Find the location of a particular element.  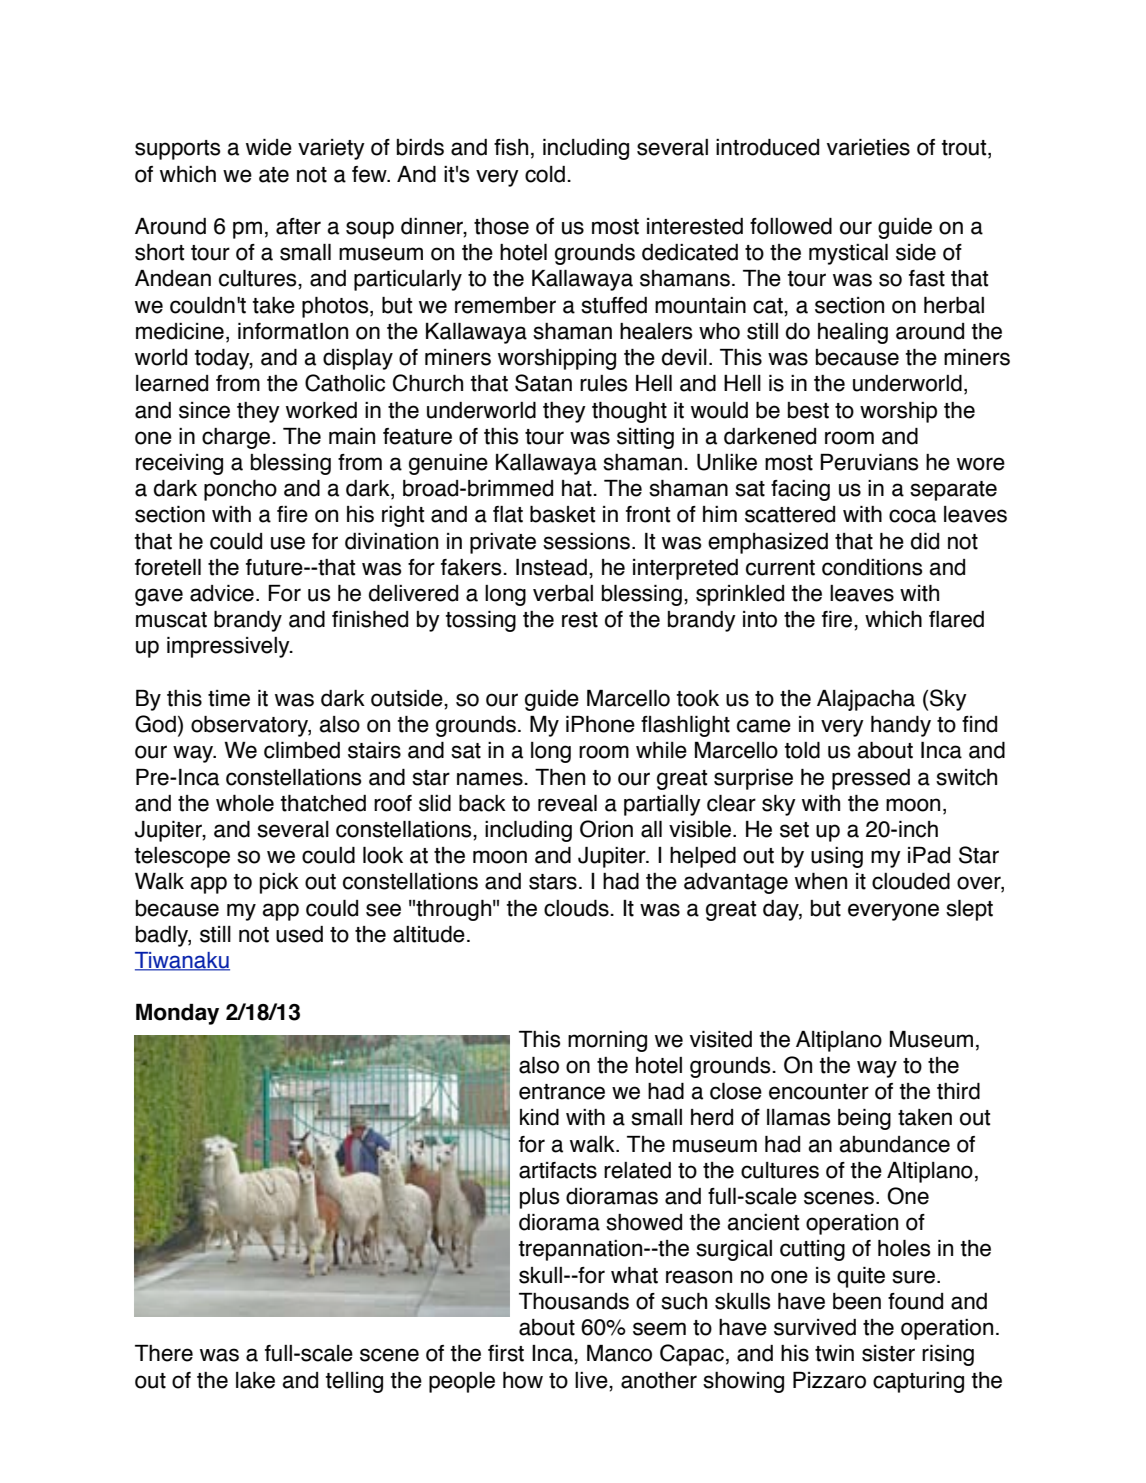

Peruvians is located at coordinates (869, 462).
